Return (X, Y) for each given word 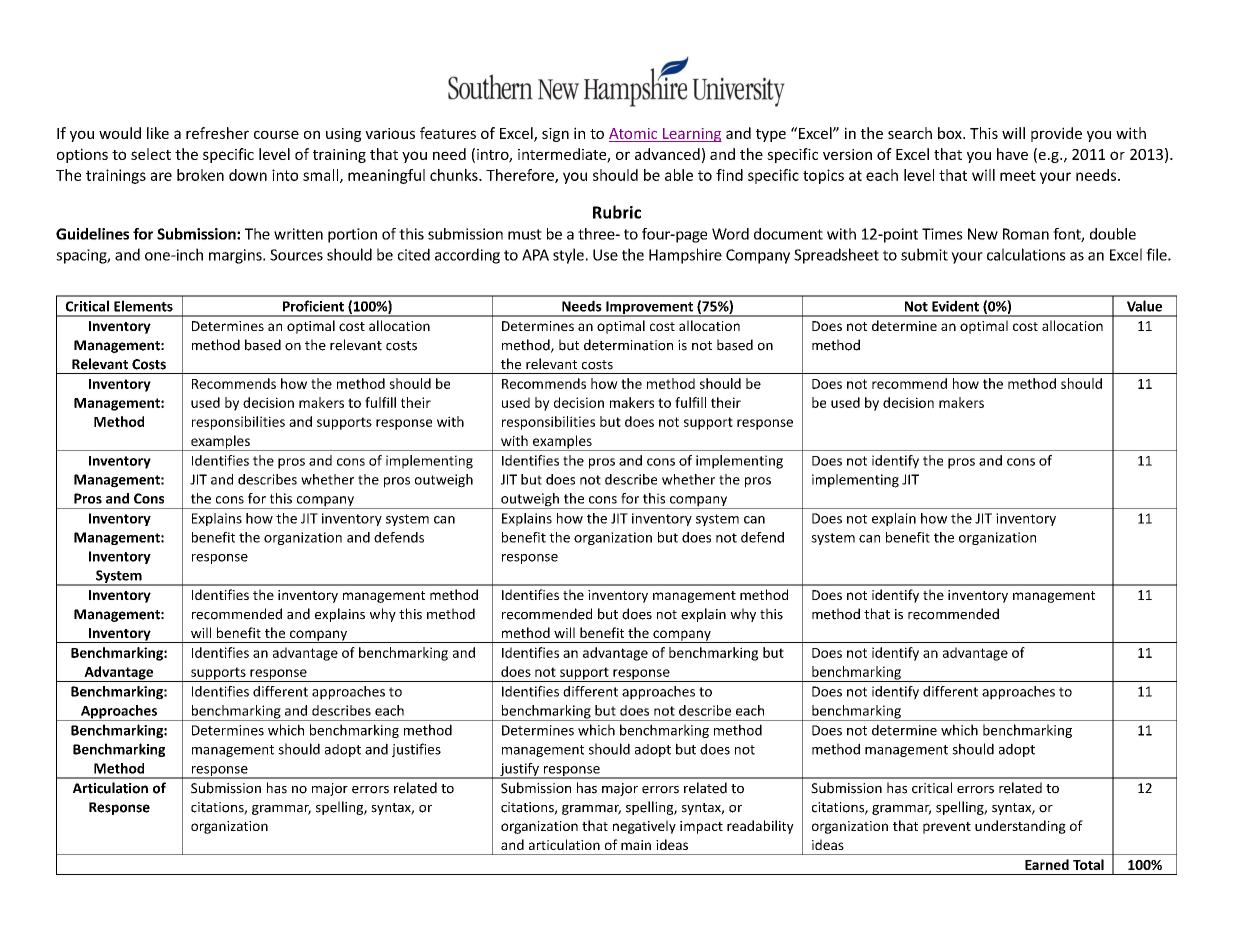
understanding (1020, 827)
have (1012, 154)
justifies (416, 750)
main (636, 845)
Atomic (634, 135)
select (151, 154)
